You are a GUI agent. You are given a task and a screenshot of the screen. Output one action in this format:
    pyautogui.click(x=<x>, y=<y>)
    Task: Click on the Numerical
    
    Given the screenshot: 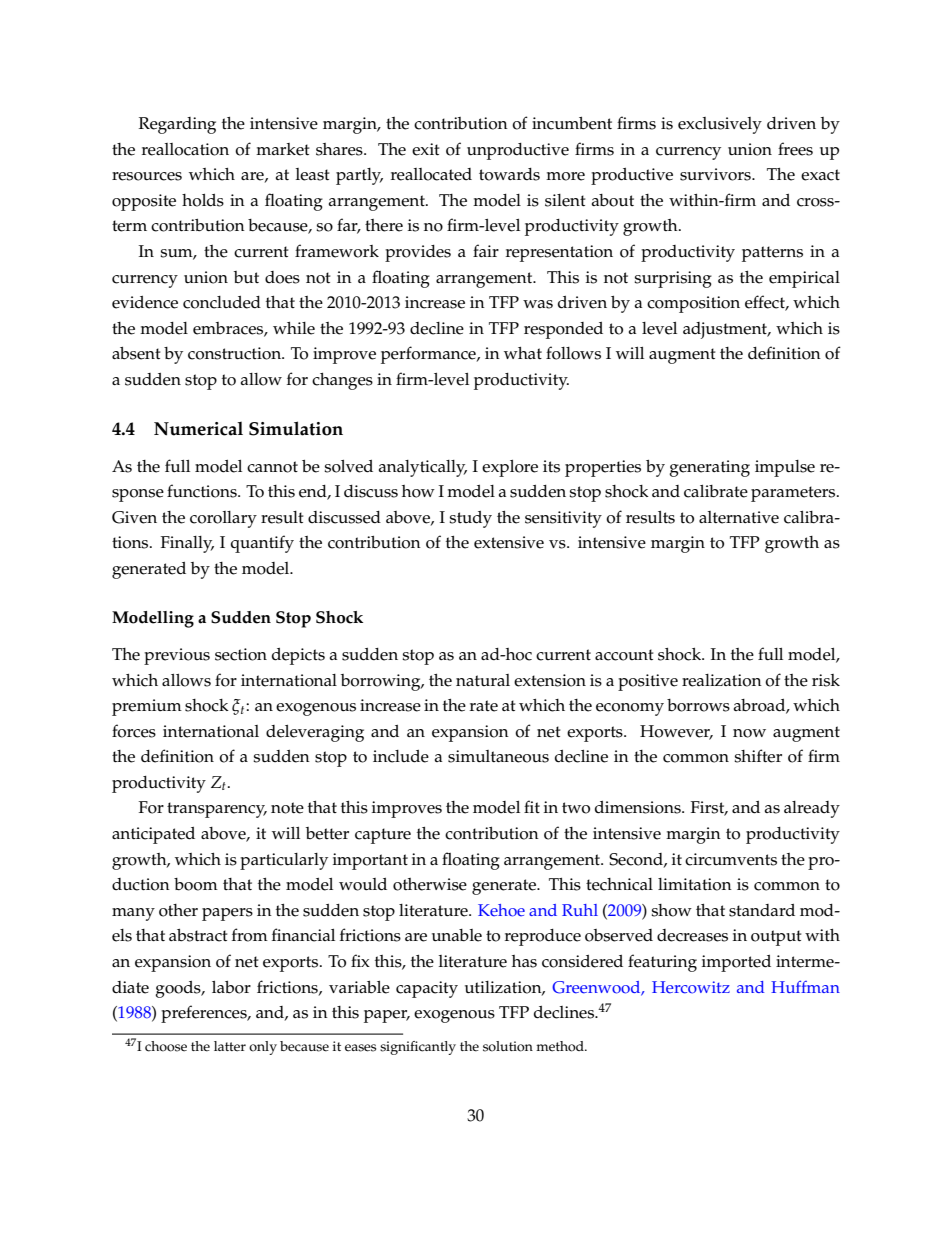 What is the action you would take?
    pyautogui.click(x=198, y=428)
